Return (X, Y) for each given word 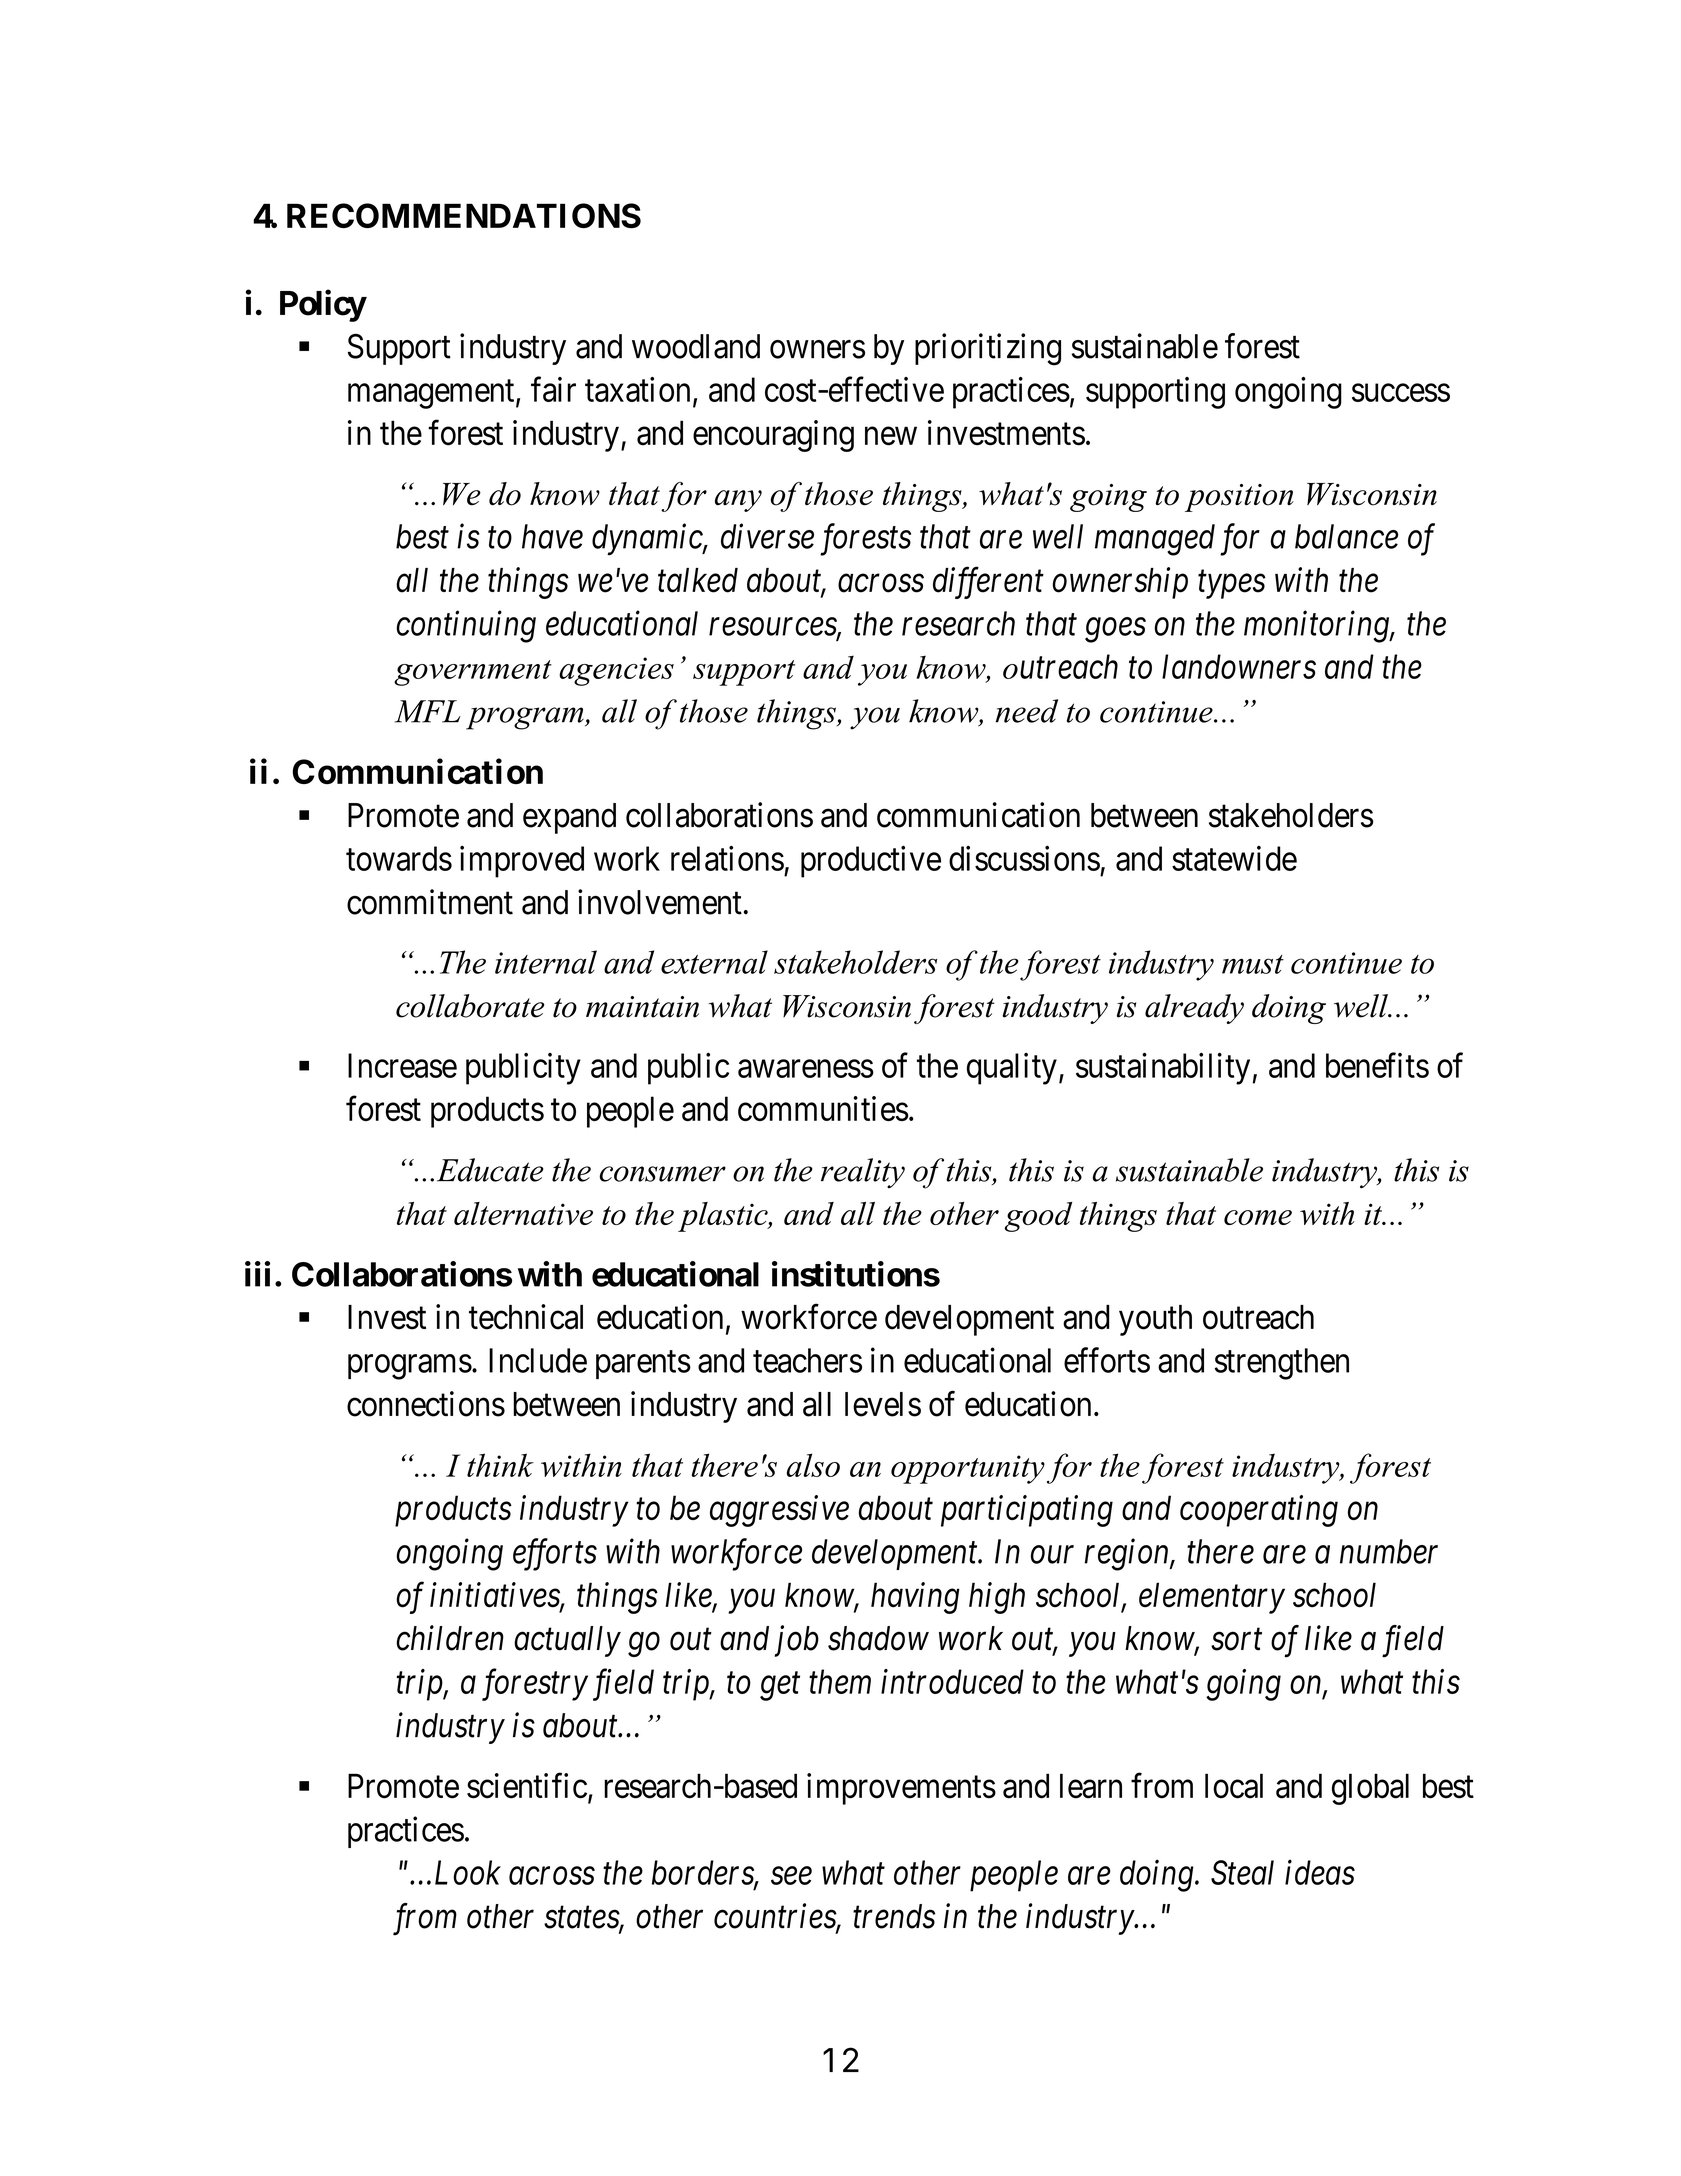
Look (468, 1872)
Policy (323, 306)
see (791, 1876)
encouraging (773, 436)
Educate (490, 1170)
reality (863, 1173)
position (1239, 498)
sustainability (1163, 1069)
